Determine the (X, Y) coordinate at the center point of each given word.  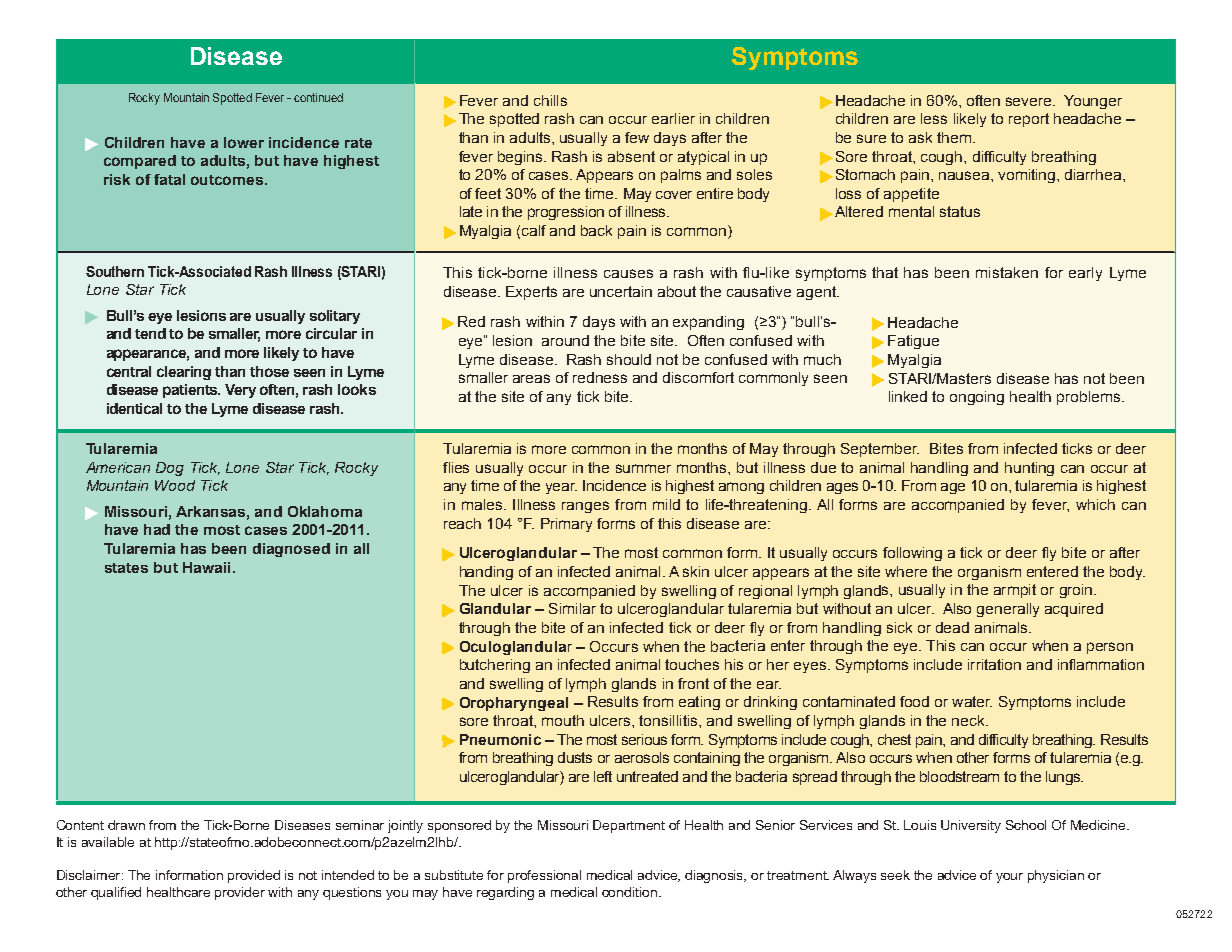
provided (254, 876)
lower (244, 142)
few (637, 137)
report (1029, 120)
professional (544, 876)
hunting (1029, 469)
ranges (585, 507)
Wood (175, 485)
